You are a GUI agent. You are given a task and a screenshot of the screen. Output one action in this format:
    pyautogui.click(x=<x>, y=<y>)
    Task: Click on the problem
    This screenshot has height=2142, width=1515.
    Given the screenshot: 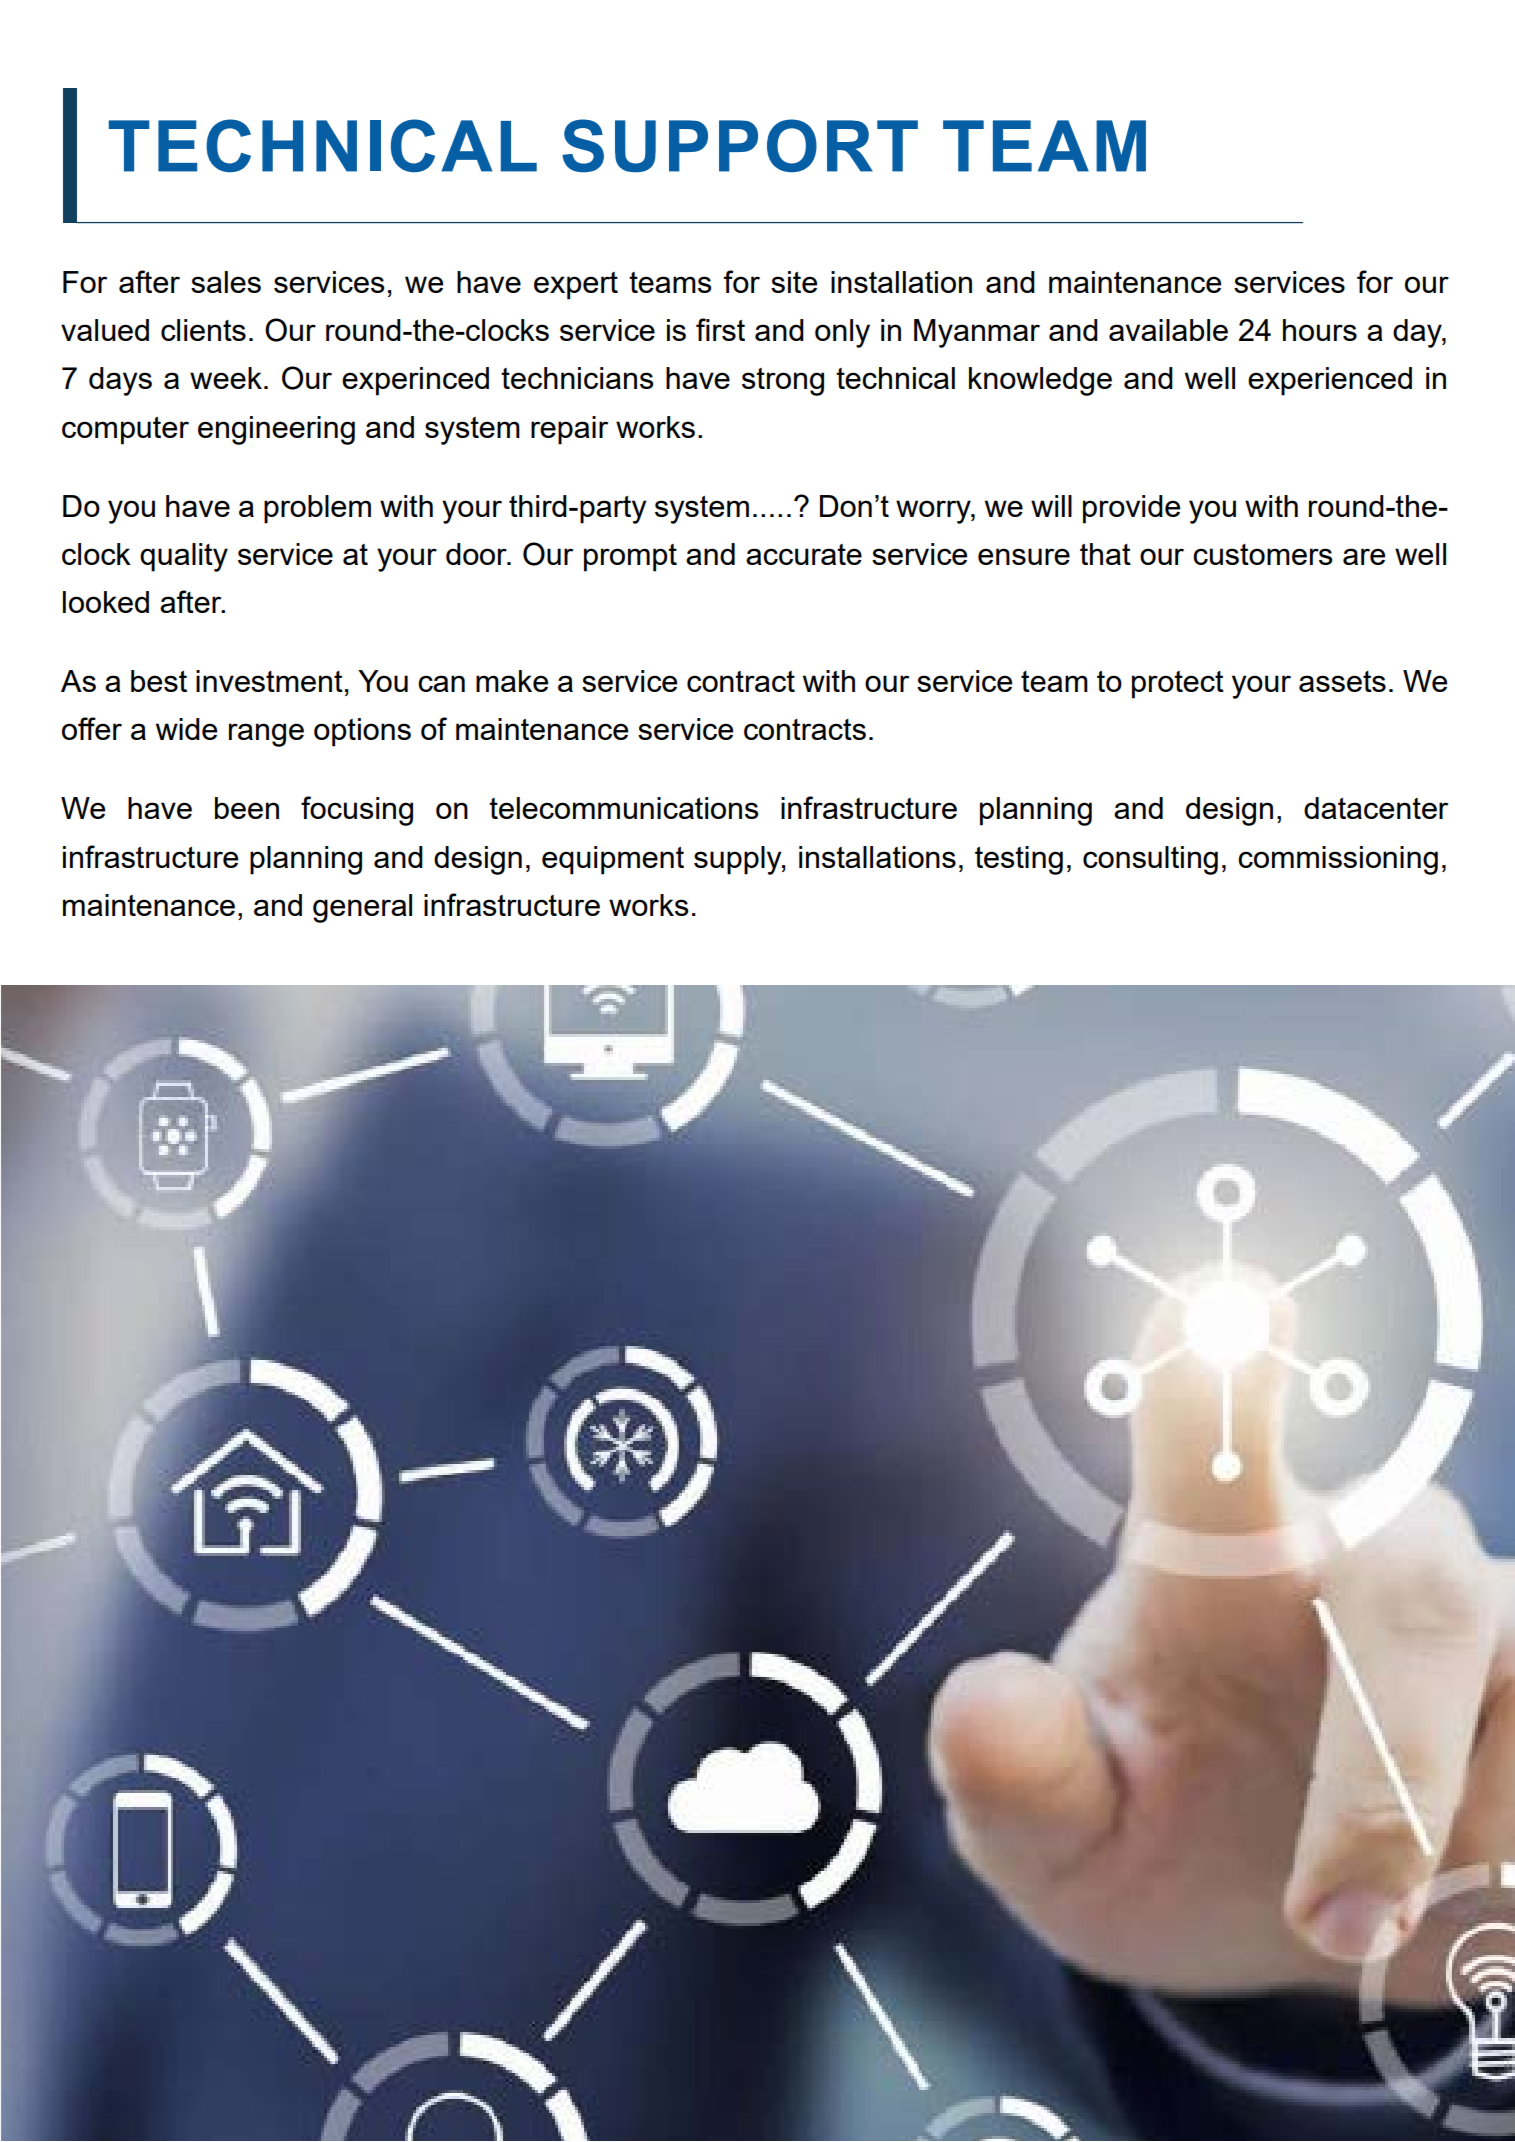 What is the action you would take?
    pyautogui.click(x=317, y=509)
